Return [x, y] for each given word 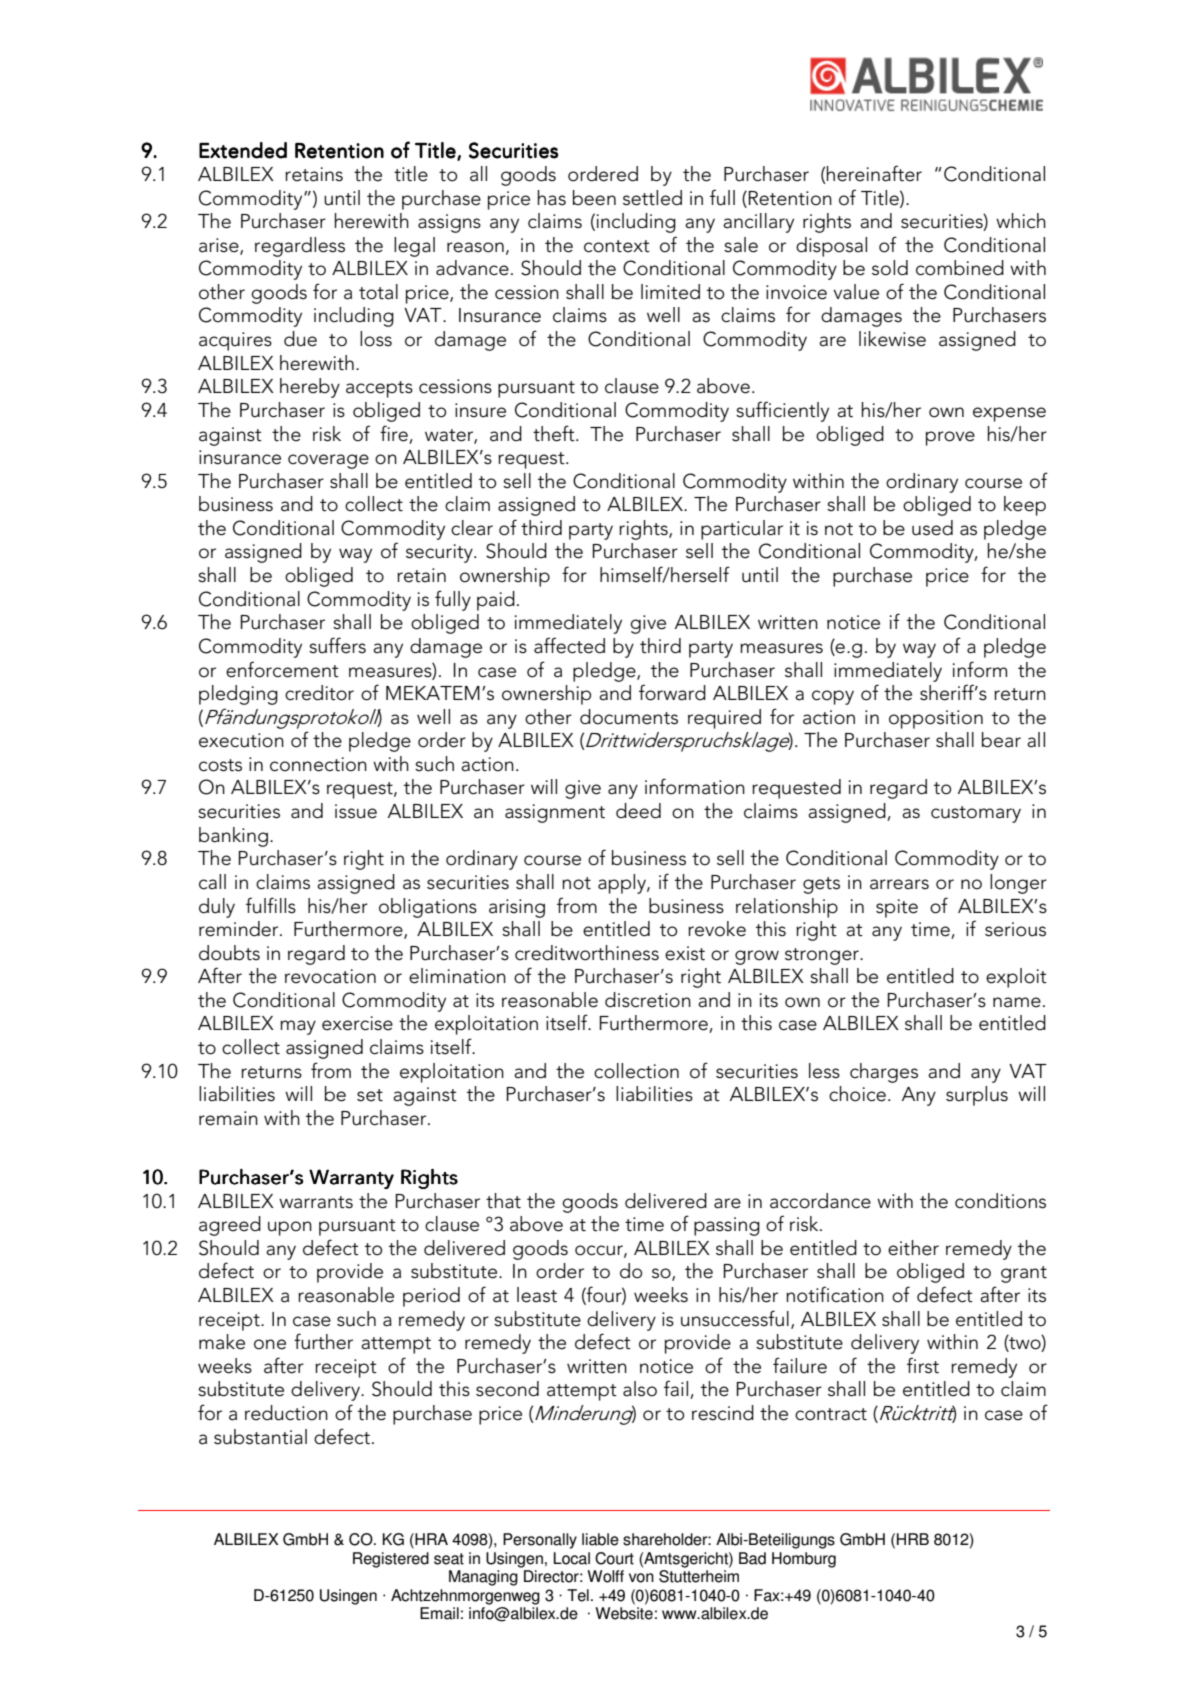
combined [960, 268]
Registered [391, 1560]
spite [897, 908]
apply [623, 884]
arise [220, 246]
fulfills [271, 905]
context [617, 246]
